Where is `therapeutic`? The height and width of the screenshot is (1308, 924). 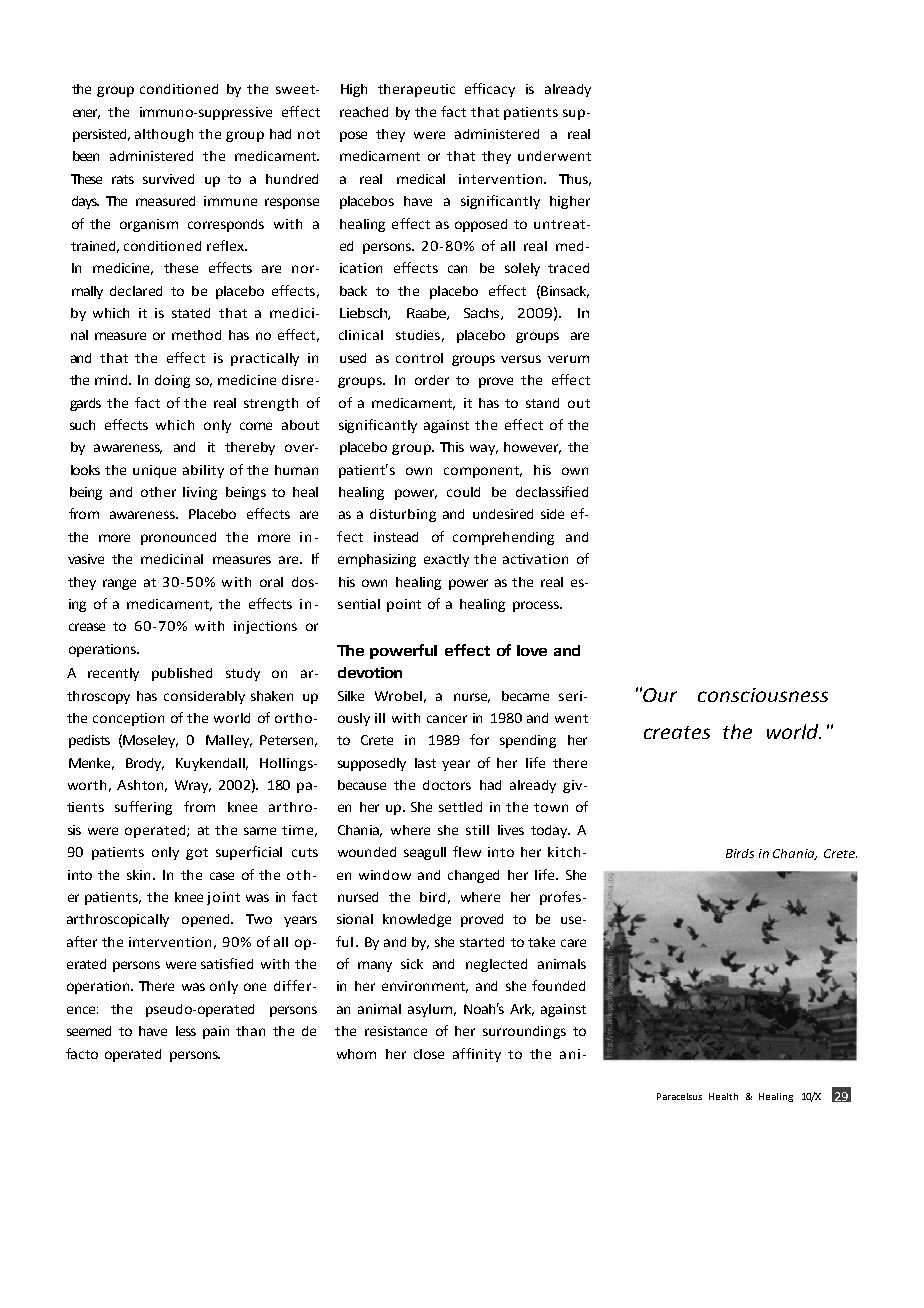
therapeutic is located at coordinates (416, 90).
